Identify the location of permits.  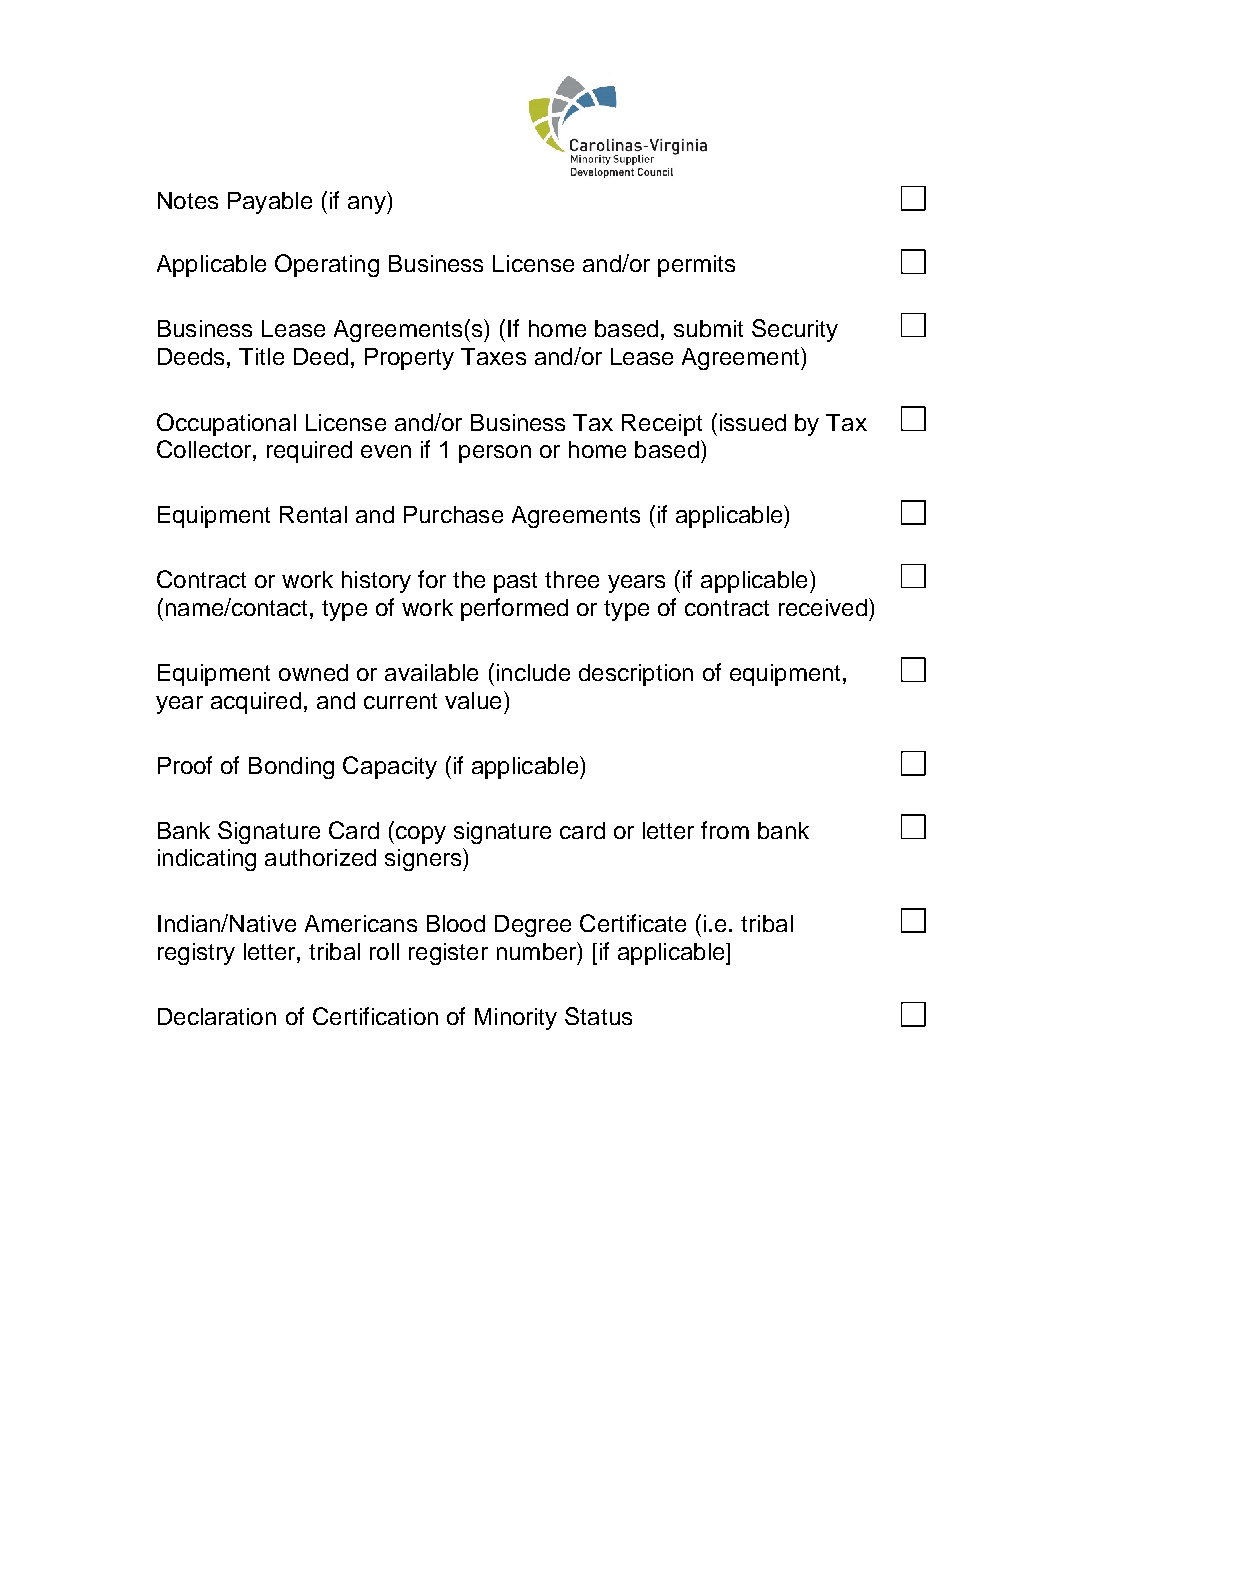
(696, 266).
